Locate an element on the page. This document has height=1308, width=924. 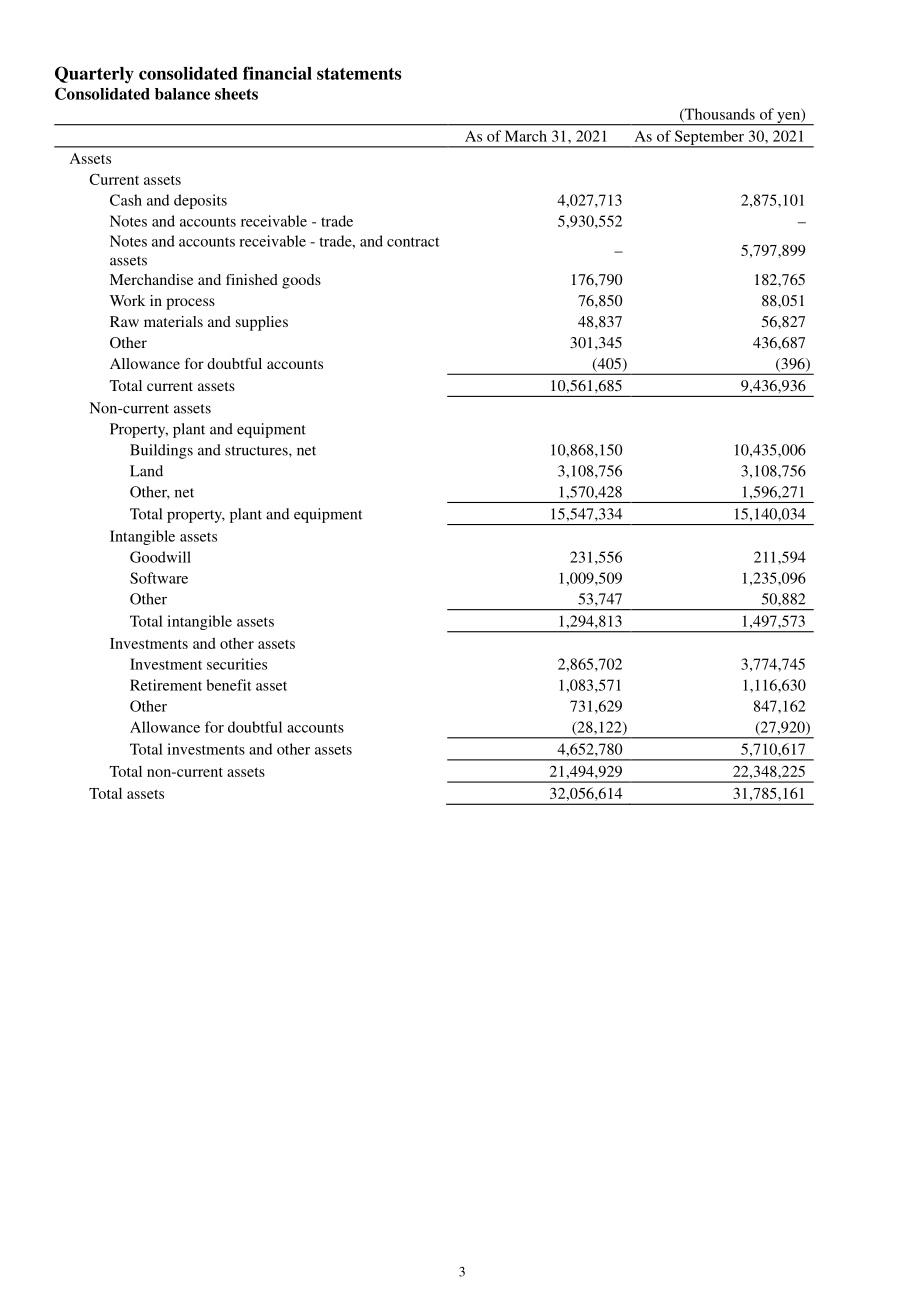
materials is located at coordinates (173, 321).
